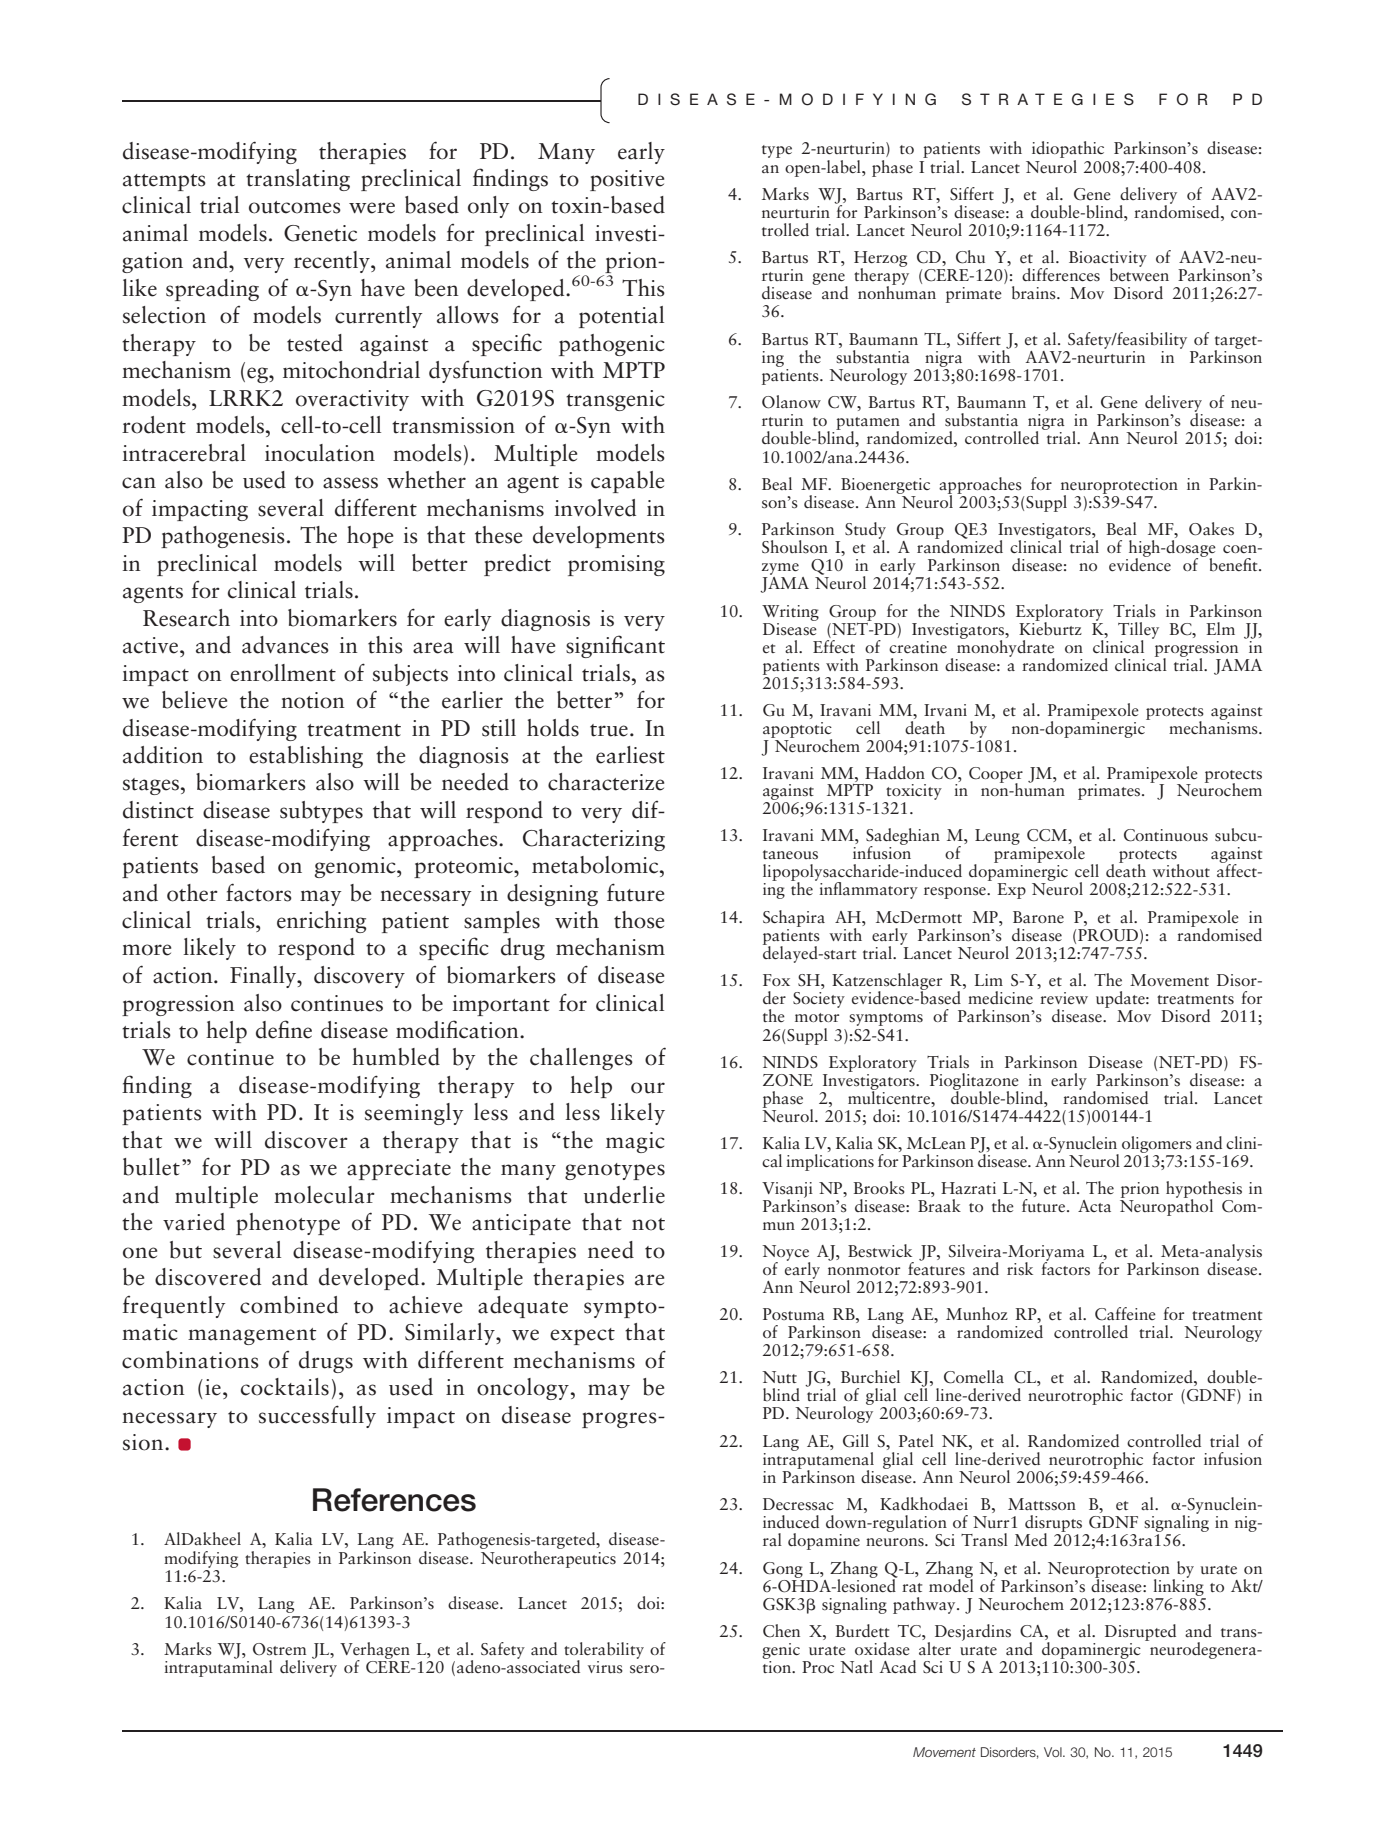 This screenshot has height=1834, width=1385. What do you see at coordinates (786, 1254) in the screenshot?
I see `Noyce` at bounding box center [786, 1254].
